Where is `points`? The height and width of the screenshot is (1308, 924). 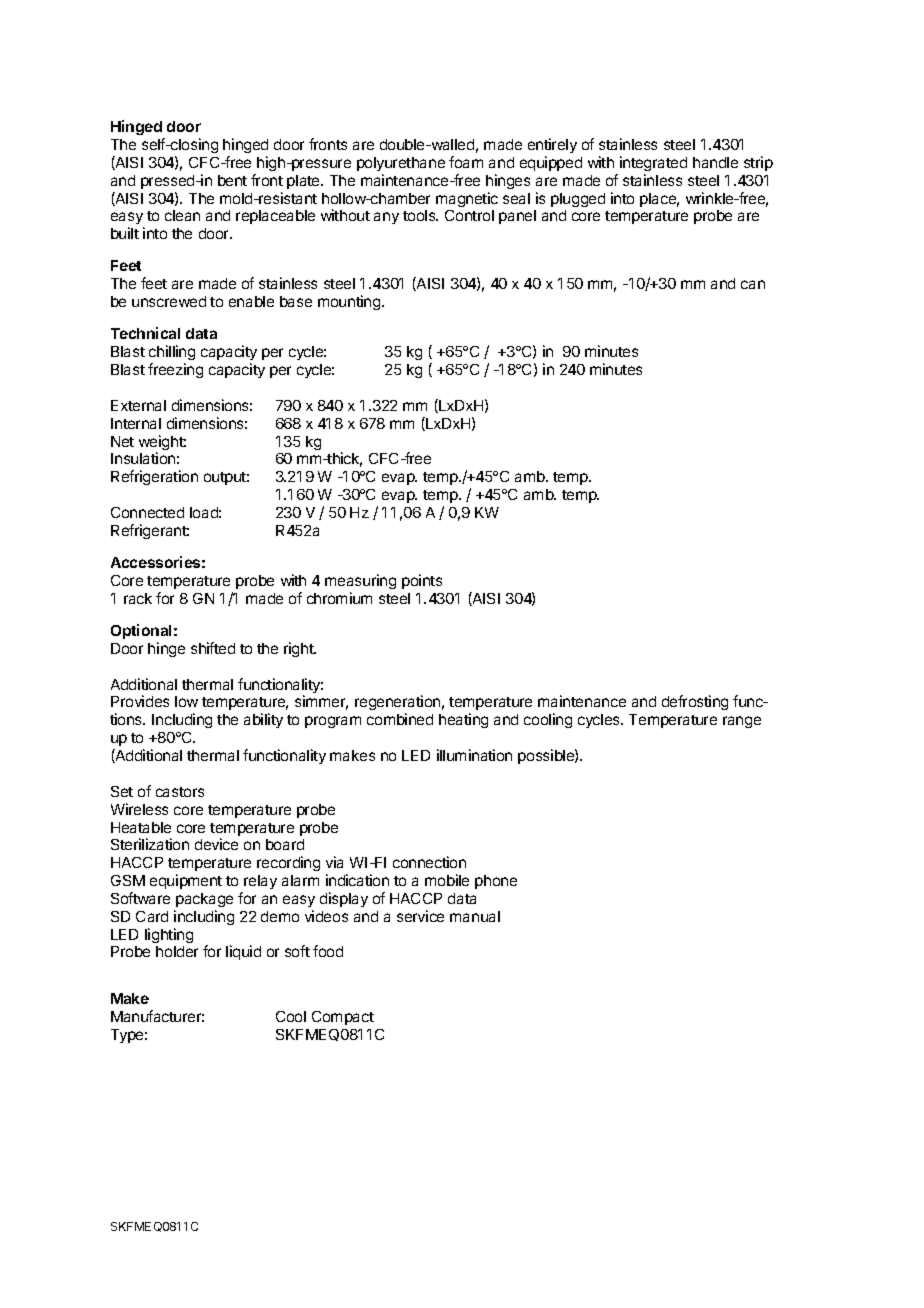
points is located at coordinates (422, 581).
